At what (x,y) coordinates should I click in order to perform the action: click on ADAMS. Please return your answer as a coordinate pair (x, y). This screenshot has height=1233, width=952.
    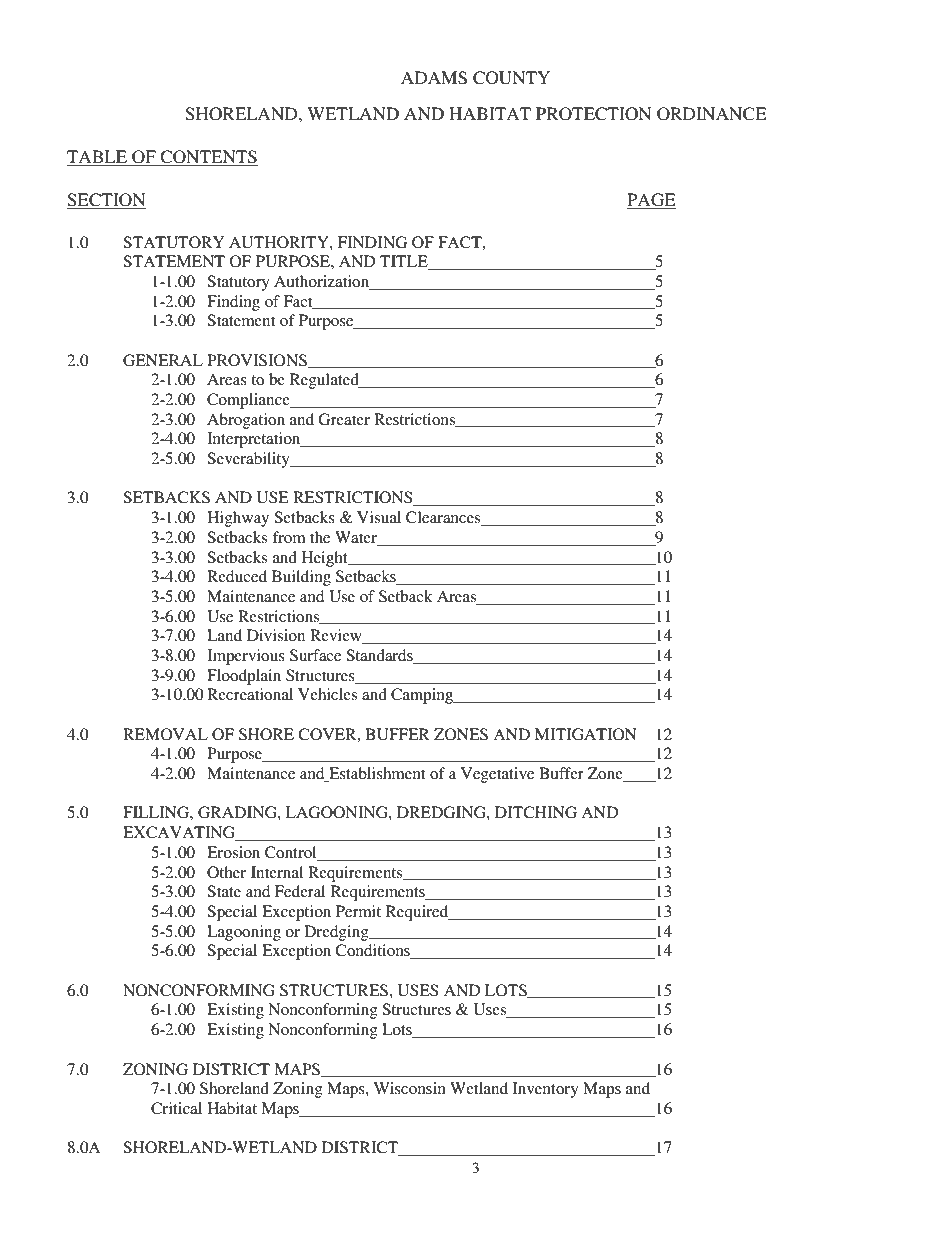
    Looking at the image, I should click on (434, 78).
